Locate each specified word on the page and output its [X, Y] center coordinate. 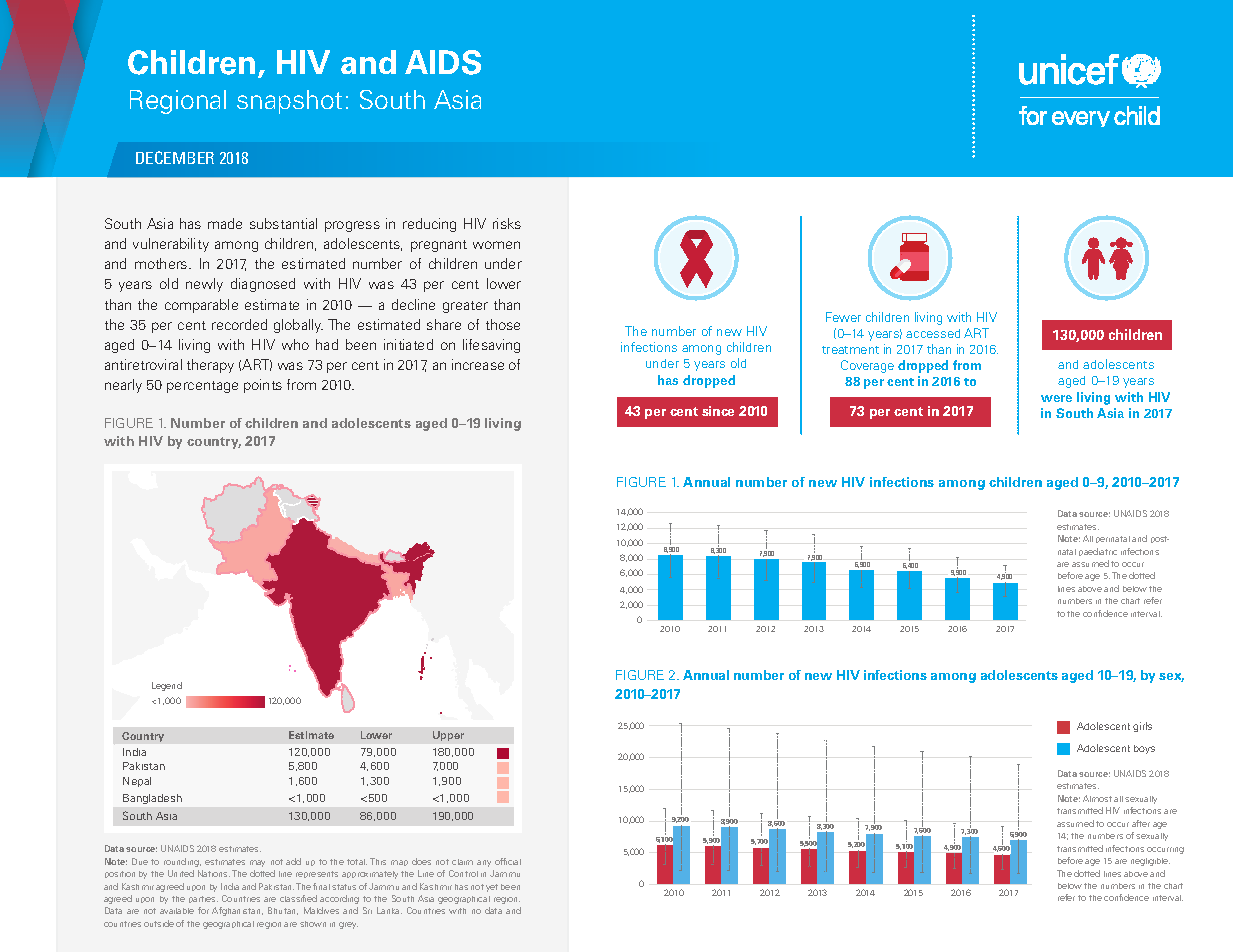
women [496, 245]
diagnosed [263, 285]
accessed [933, 333]
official [508, 861]
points [263, 386]
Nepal [137, 782]
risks [507, 223]
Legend [167, 686]
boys [1144, 749]
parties [203, 899]
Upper [448, 736]
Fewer [843, 317]
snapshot [289, 102]
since [718, 411]
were [1056, 398]
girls [1142, 727]
